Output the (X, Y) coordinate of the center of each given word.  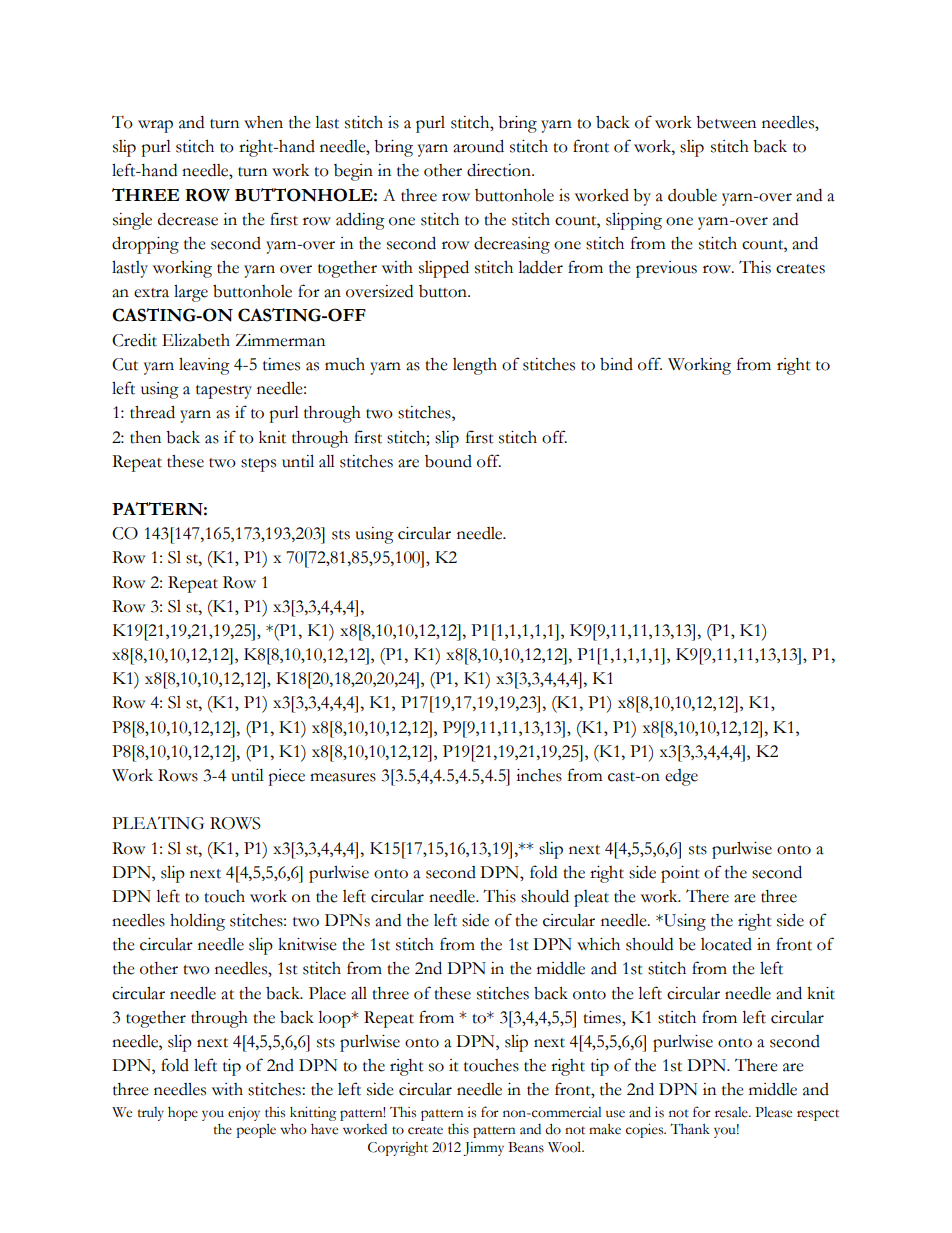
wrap (155, 126)
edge (681, 777)
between (726, 122)
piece (286, 777)
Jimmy (483, 1149)
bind (616, 364)
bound (448, 461)
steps (258, 465)
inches (539, 775)
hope (183, 1113)
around (478, 146)
